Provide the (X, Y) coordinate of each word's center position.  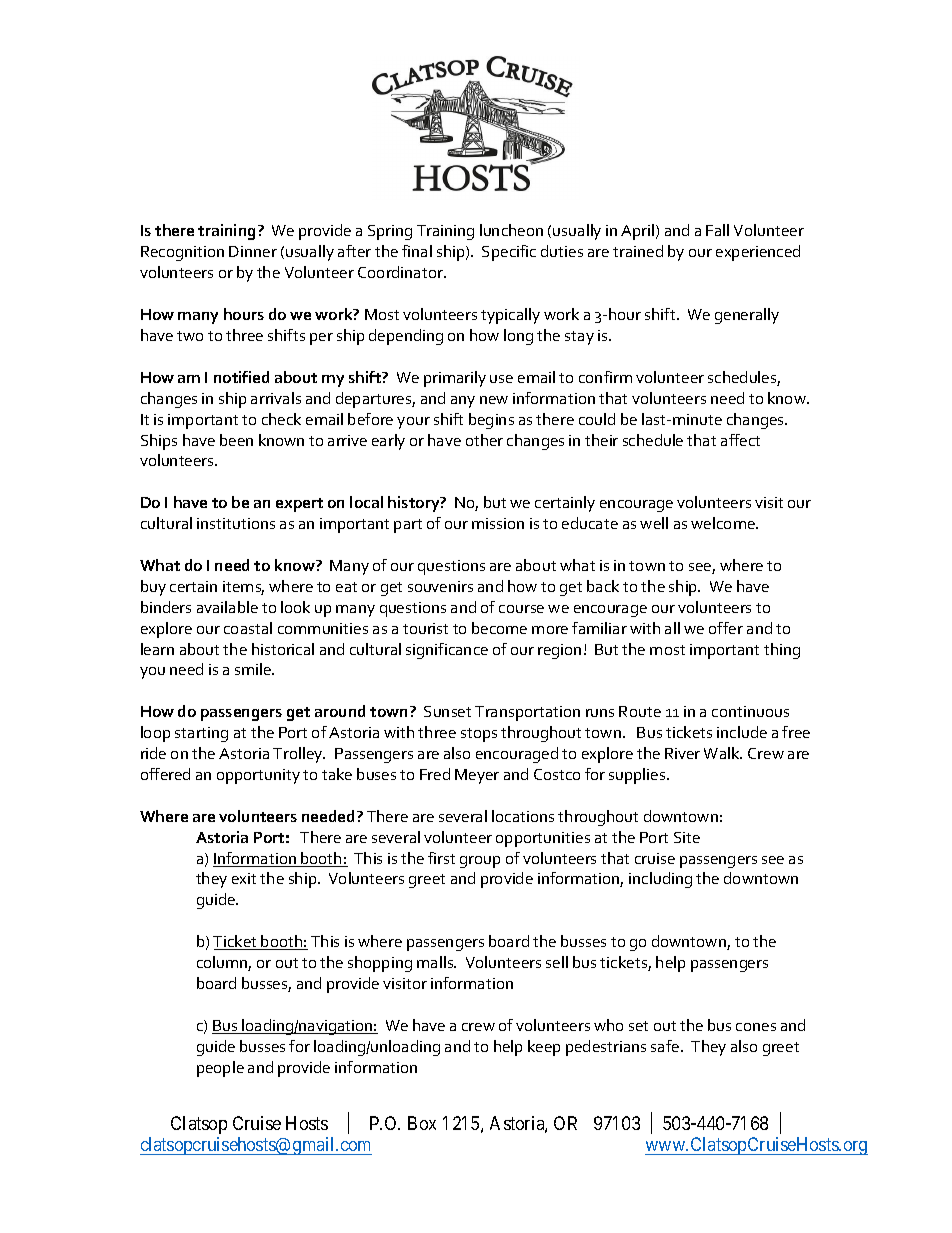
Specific (509, 253)
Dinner (253, 251)
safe (666, 1046)
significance (447, 651)
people (220, 1069)
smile (254, 669)
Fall (717, 230)
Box (422, 1123)
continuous (750, 711)
